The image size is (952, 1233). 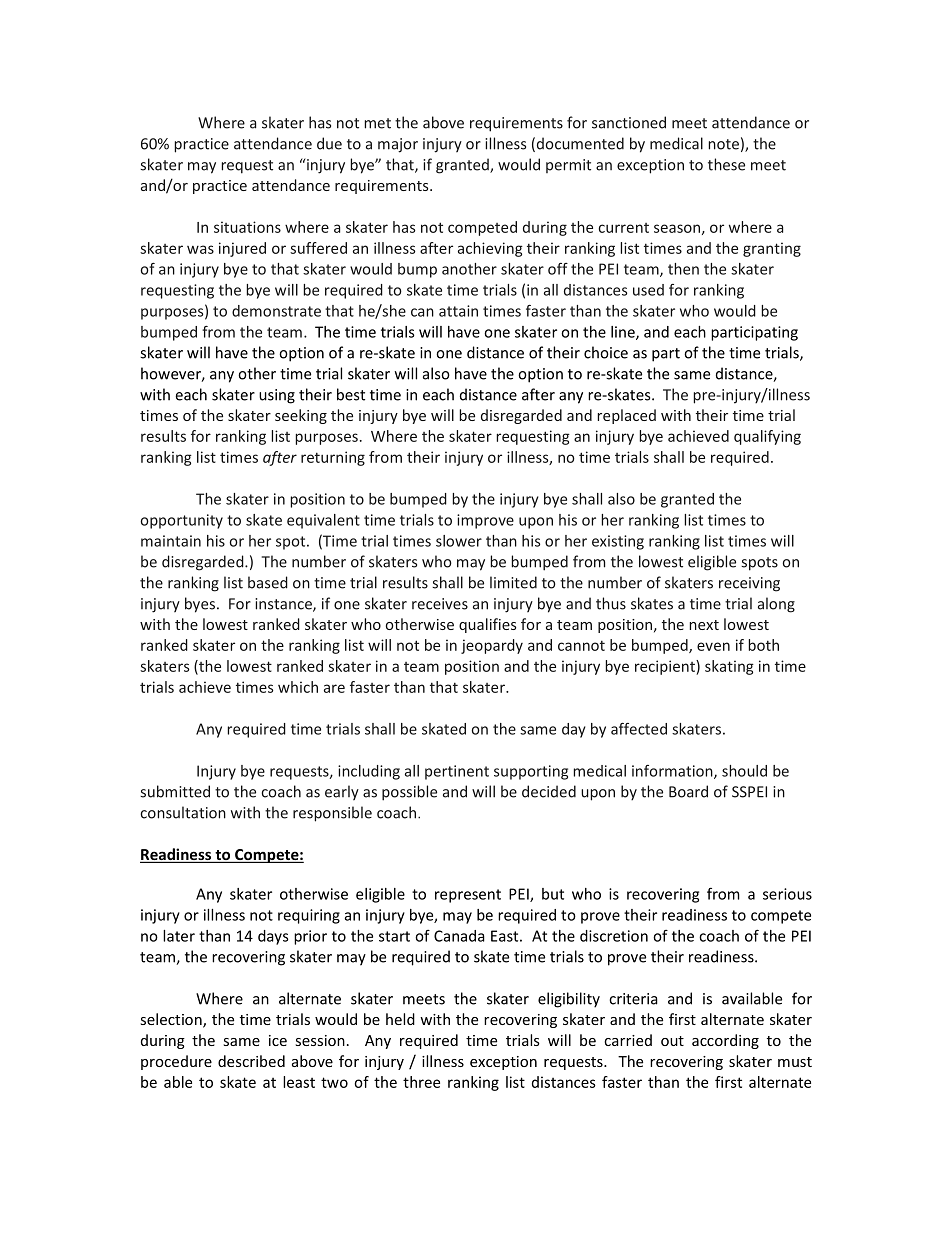 I want to click on due, so click(x=329, y=143).
